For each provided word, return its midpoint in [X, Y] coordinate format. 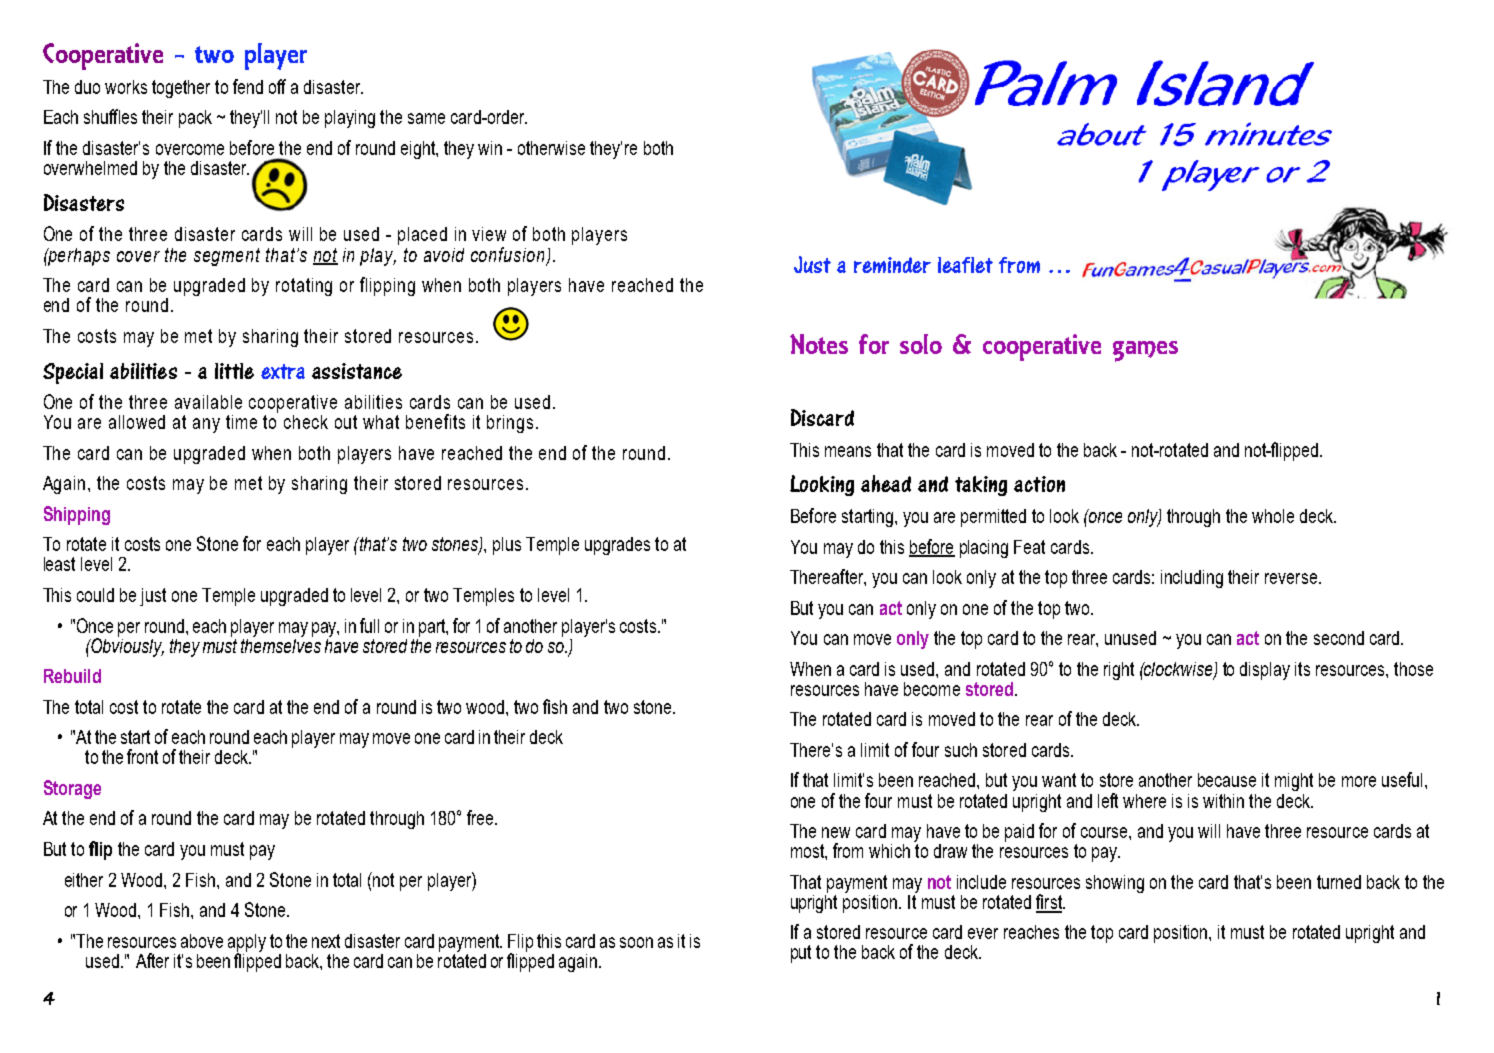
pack [195, 119]
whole [1273, 516]
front [142, 756]
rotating [304, 287]
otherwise [551, 148]
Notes [819, 344]
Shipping [77, 515]
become [932, 689]
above [202, 941]
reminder [892, 265]
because [1227, 780]
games [1145, 351]
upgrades [617, 546]
